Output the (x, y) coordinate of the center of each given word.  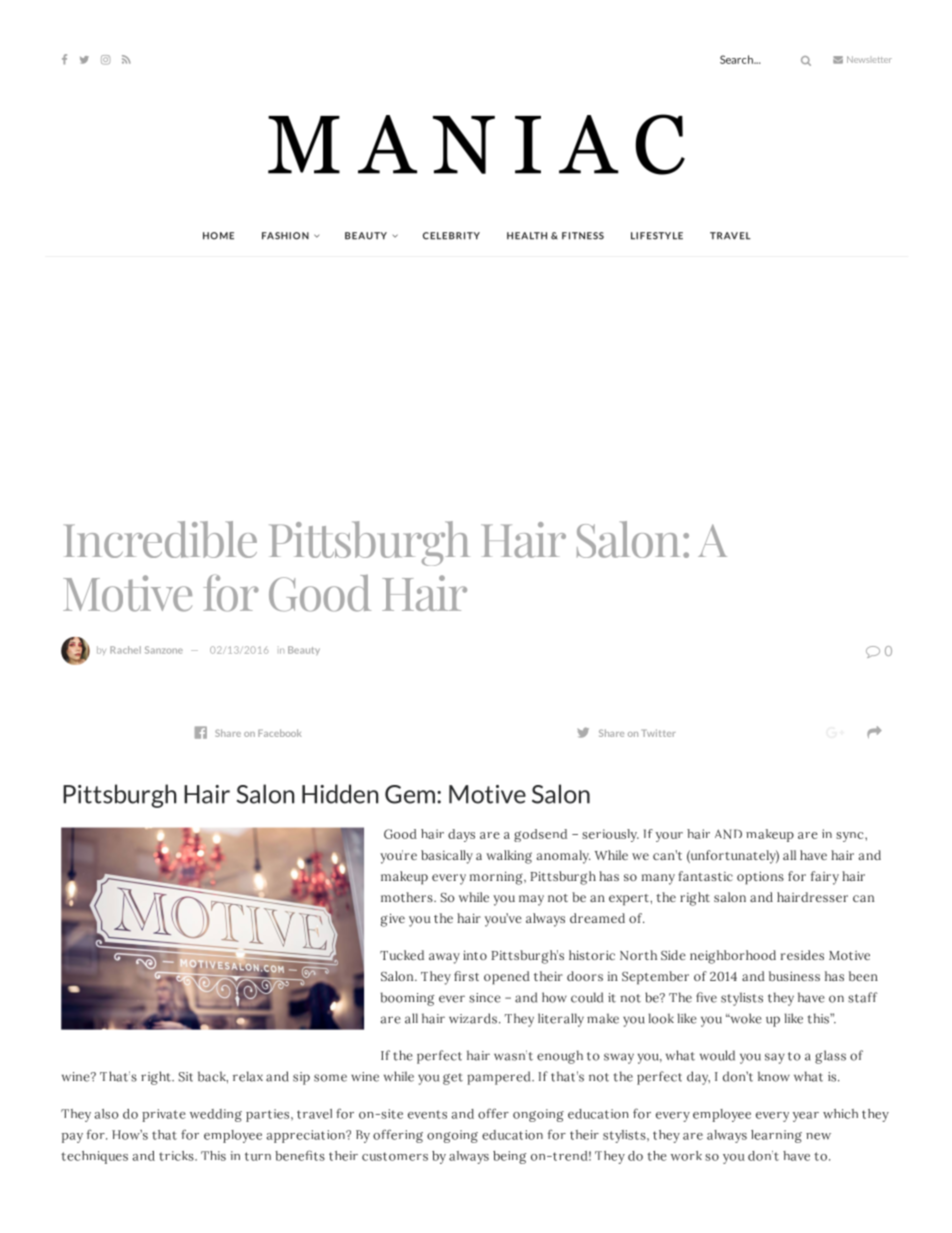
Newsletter (869, 59)
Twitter (659, 733)
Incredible (160, 539)
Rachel (125, 650)
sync (851, 837)
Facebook (280, 733)
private (164, 1115)
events (427, 1114)
